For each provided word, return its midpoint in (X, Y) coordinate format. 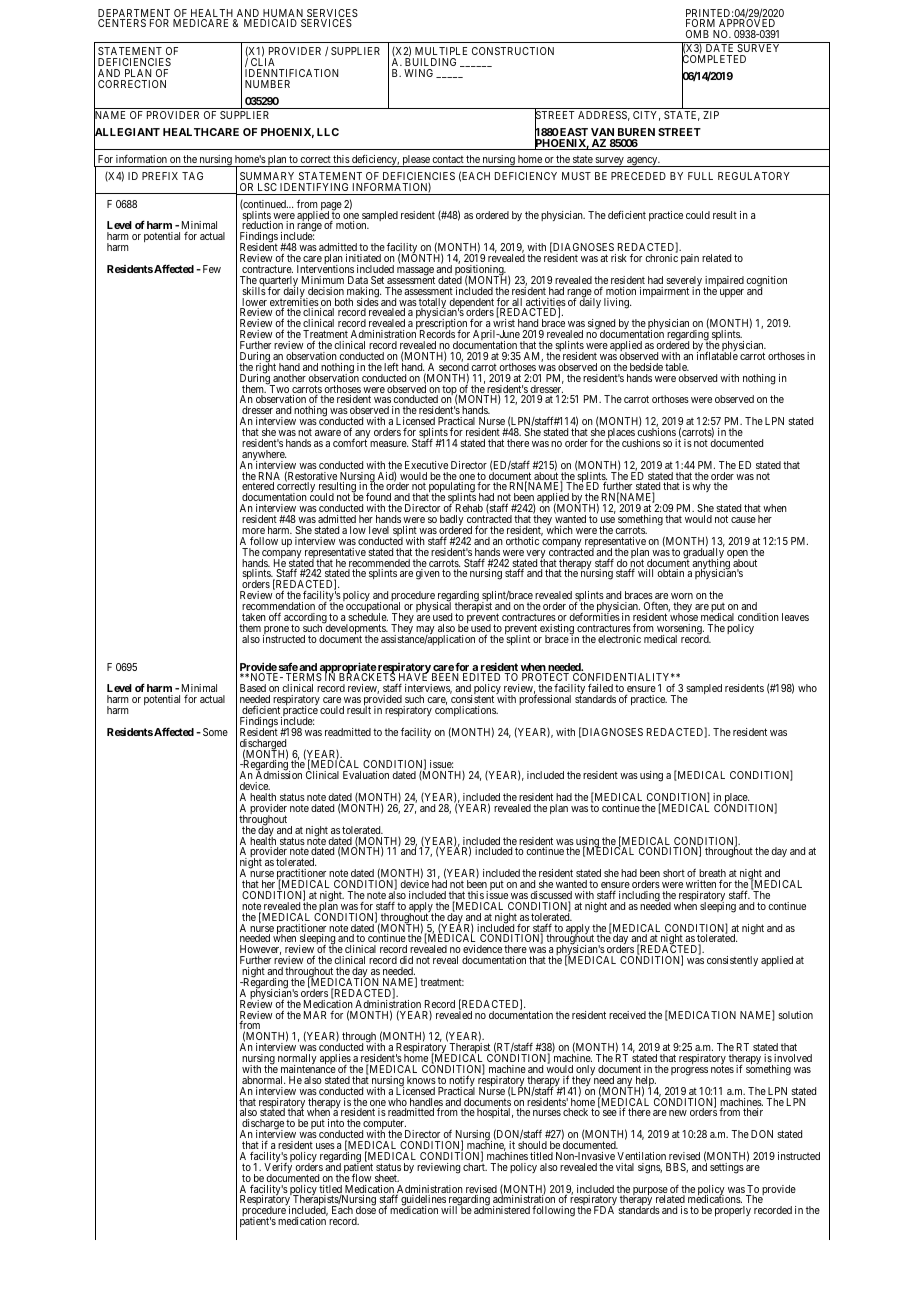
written (701, 884)
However (260, 950)
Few (210, 269)
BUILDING (430, 62)
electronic (619, 639)
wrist (504, 323)
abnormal (263, 1080)
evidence (482, 949)
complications (466, 711)
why (701, 487)
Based (253, 688)
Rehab (469, 508)
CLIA (263, 62)
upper (732, 293)
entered (258, 486)
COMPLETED (714, 60)
